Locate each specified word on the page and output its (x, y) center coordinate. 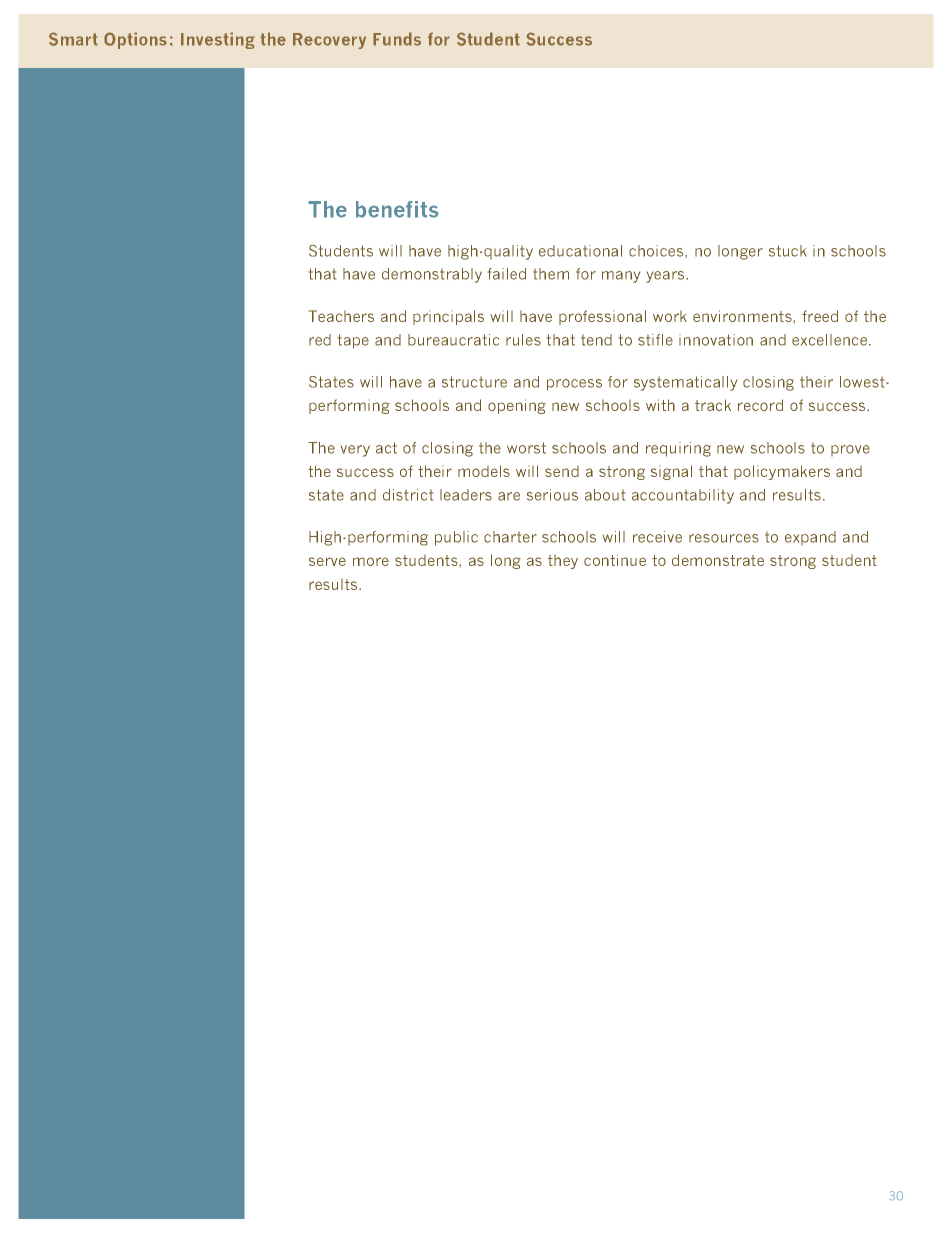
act (386, 448)
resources (724, 538)
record (760, 405)
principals (448, 317)
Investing (218, 40)
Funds (397, 39)
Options (135, 40)
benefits (397, 209)
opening (517, 406)
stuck (787, 251)
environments (743, 316)
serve (327, 561)
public (456, 538)
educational (580, 251)
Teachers (341, 316)
